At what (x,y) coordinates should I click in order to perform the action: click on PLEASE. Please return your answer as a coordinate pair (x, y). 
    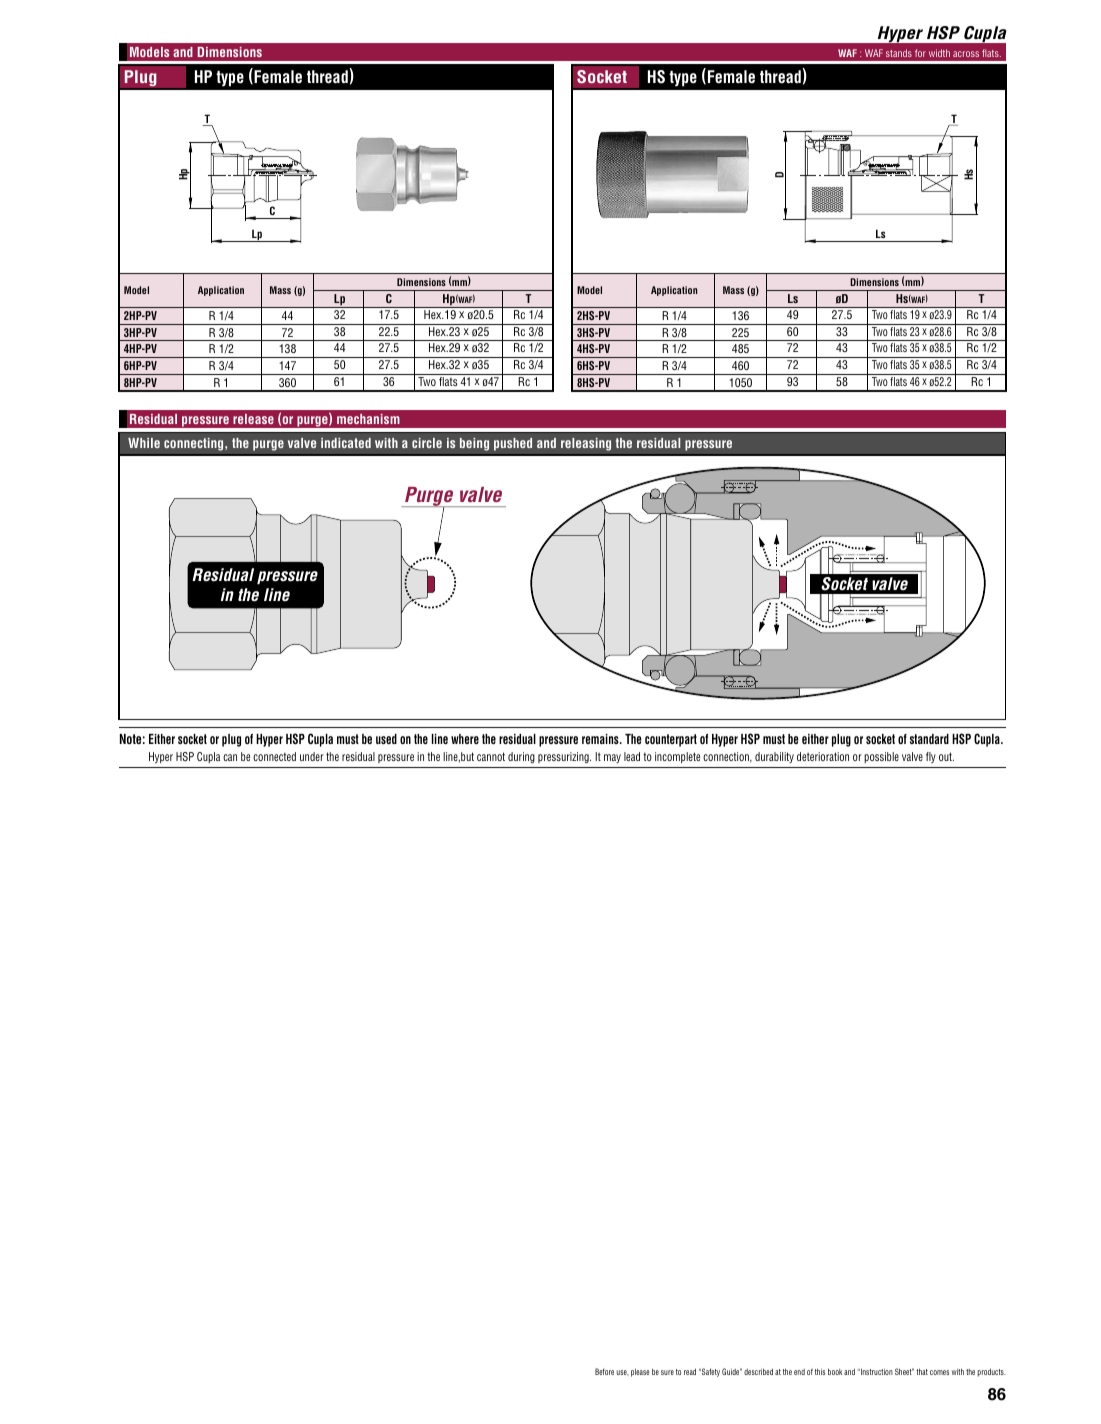
    Looking at the image, I should click on (640, 1372).
